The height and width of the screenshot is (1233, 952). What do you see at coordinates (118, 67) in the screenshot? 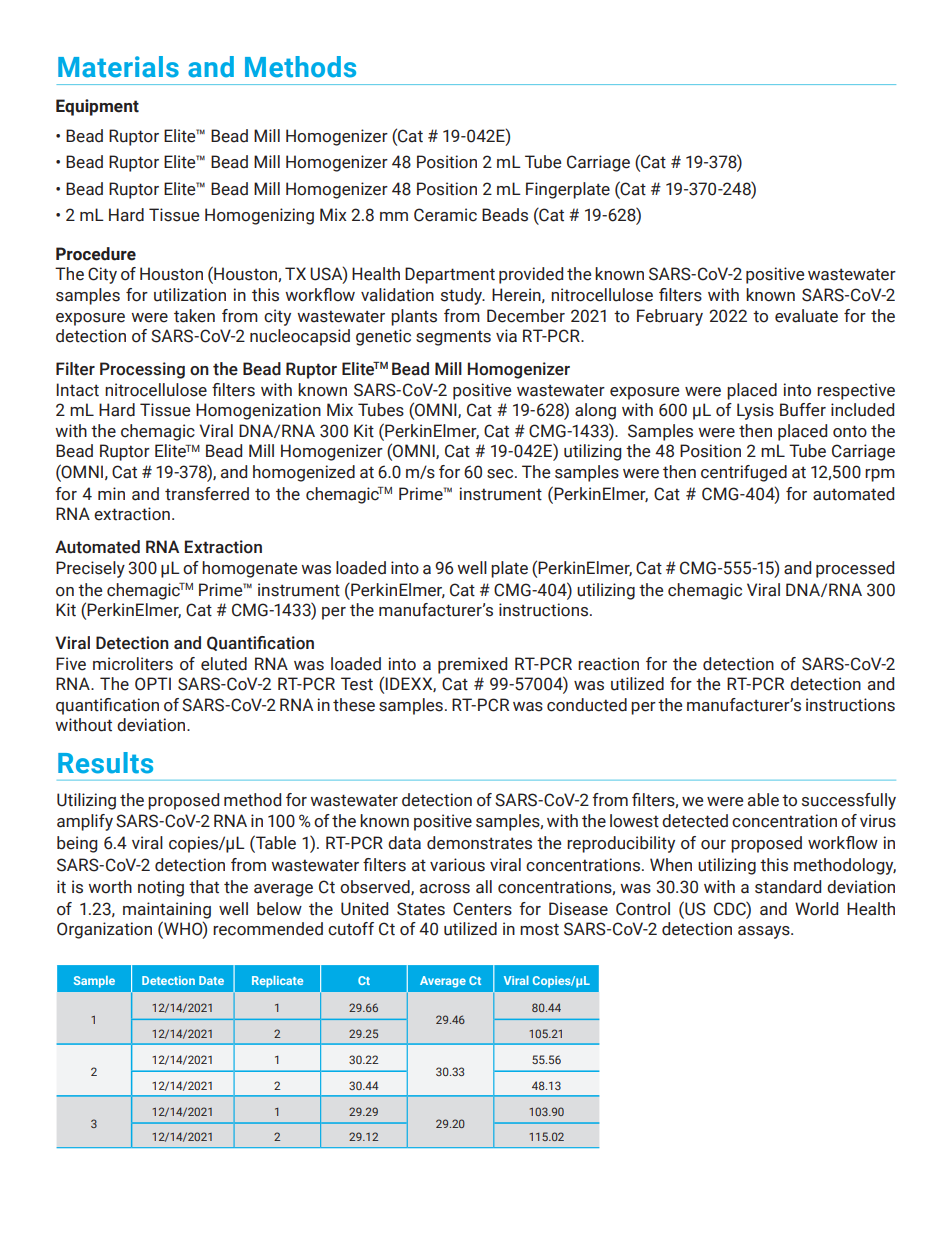
I see `Materials` at bounding box center [118, 67].
